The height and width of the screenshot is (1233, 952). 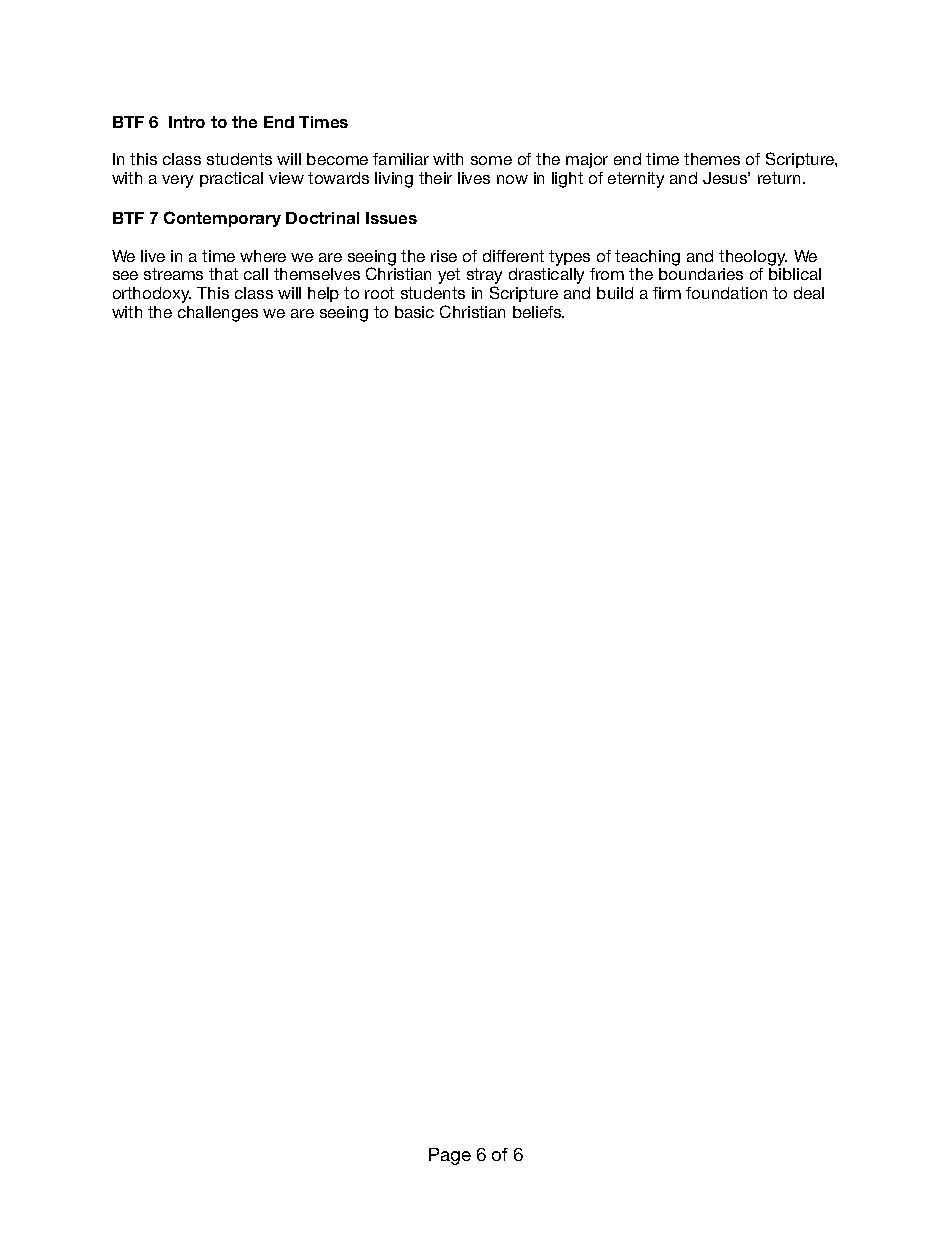 I want to click on Page, so click(x=450, y=1156).
